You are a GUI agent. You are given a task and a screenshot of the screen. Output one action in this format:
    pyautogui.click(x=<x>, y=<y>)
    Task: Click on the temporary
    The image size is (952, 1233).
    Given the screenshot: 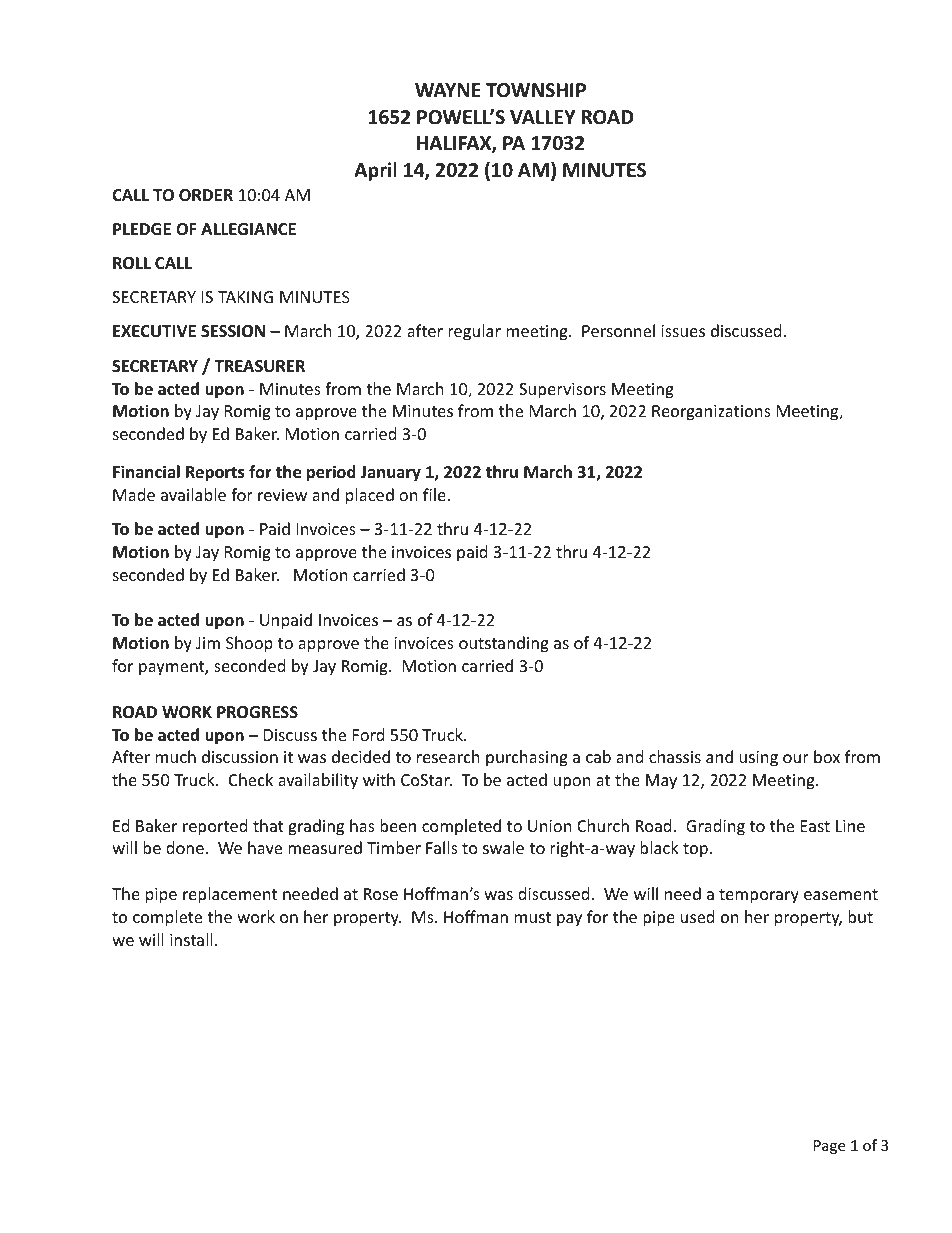 What is the action you would take?
    pyautogui.click(x=759, y=896)
